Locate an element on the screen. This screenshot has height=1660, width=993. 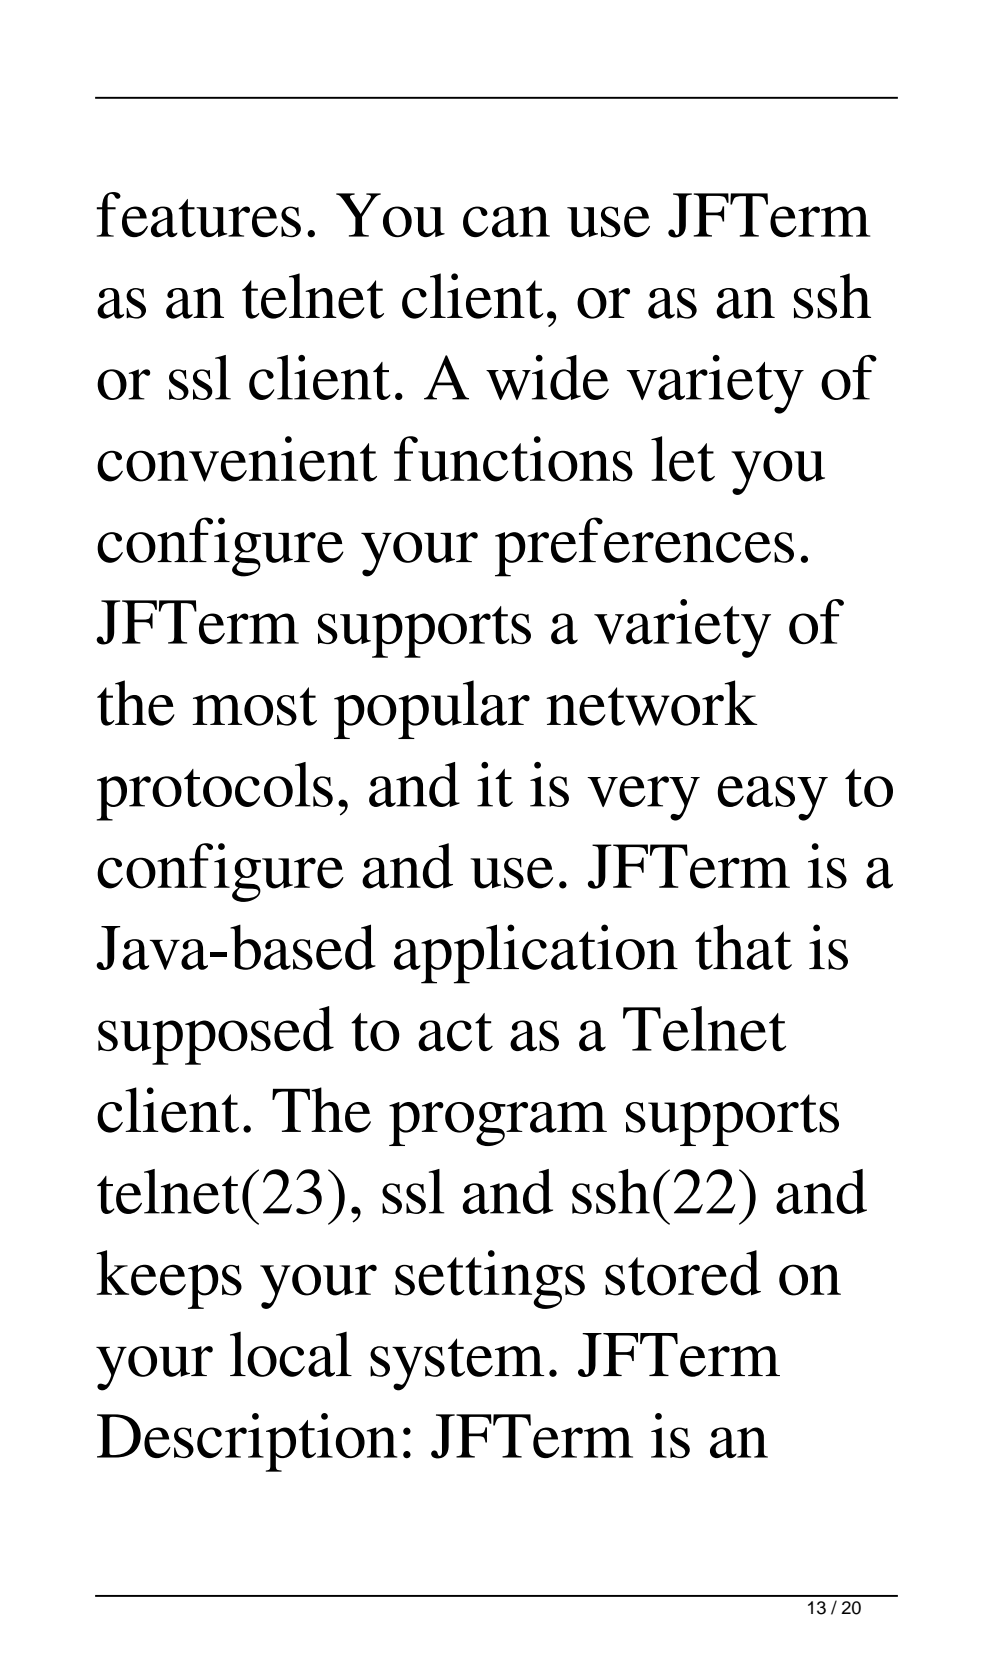
convenient is located at coordinates (237, 459).
